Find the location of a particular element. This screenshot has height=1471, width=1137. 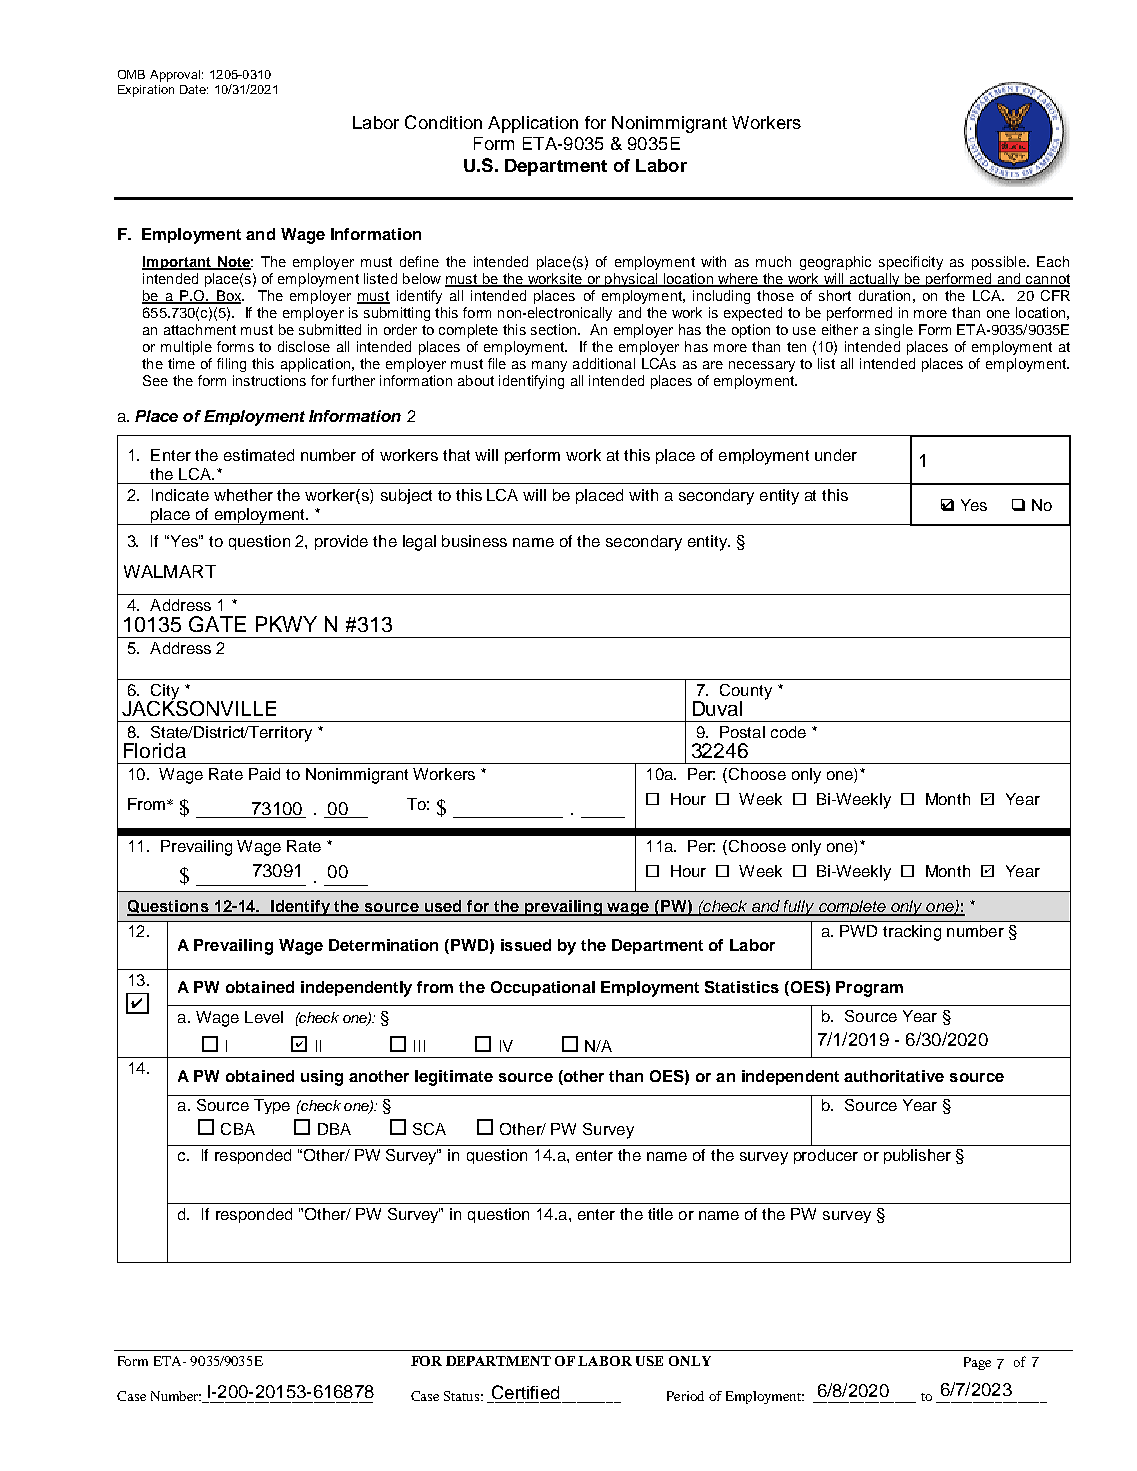

JACKSONVILLE is located at coordinates (199, 707).
